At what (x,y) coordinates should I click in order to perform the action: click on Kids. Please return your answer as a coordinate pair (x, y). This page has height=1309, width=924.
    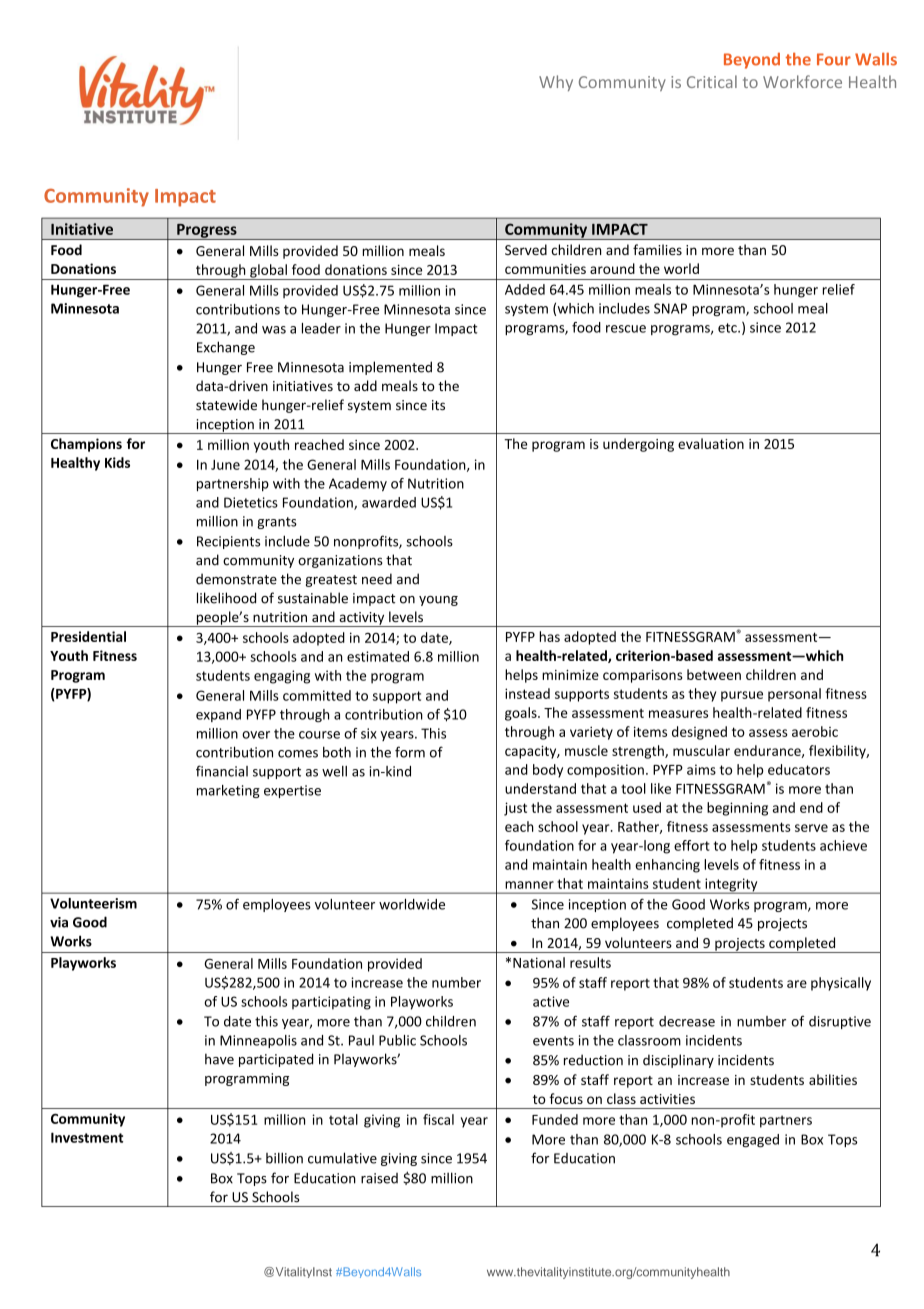
    Looking at the image, I should click on (117, 462).
